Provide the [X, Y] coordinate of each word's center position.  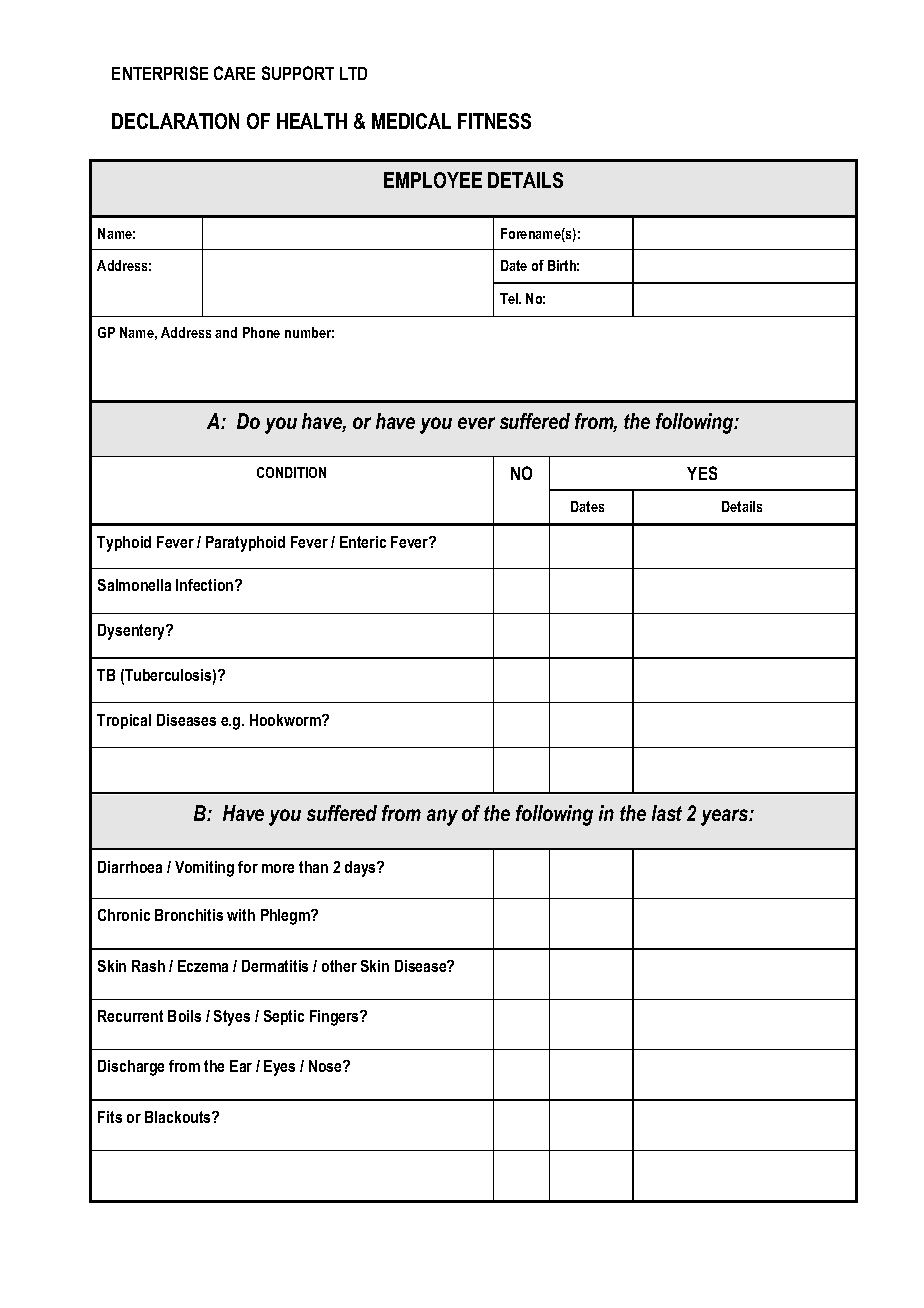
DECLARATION [175, 121]
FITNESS [494, 121]
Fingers [335, 1018]
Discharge [131, 1068]
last [667, 813]
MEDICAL [411, 121]
